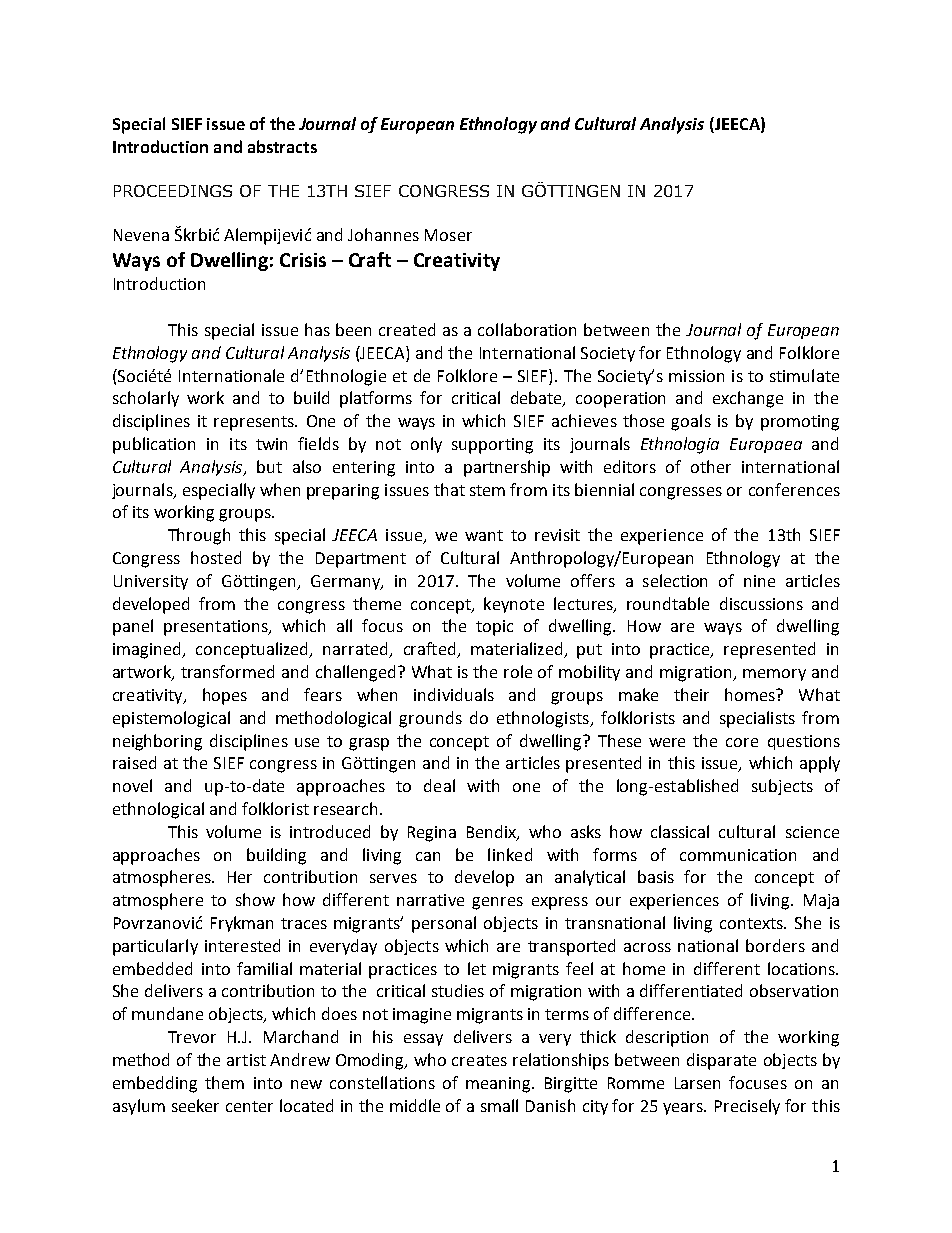 The width and height of the screenshot is (952, 1233). Describe the element at coordinates (195, 1105) in the screenshot. I see `seeker` at that location.
